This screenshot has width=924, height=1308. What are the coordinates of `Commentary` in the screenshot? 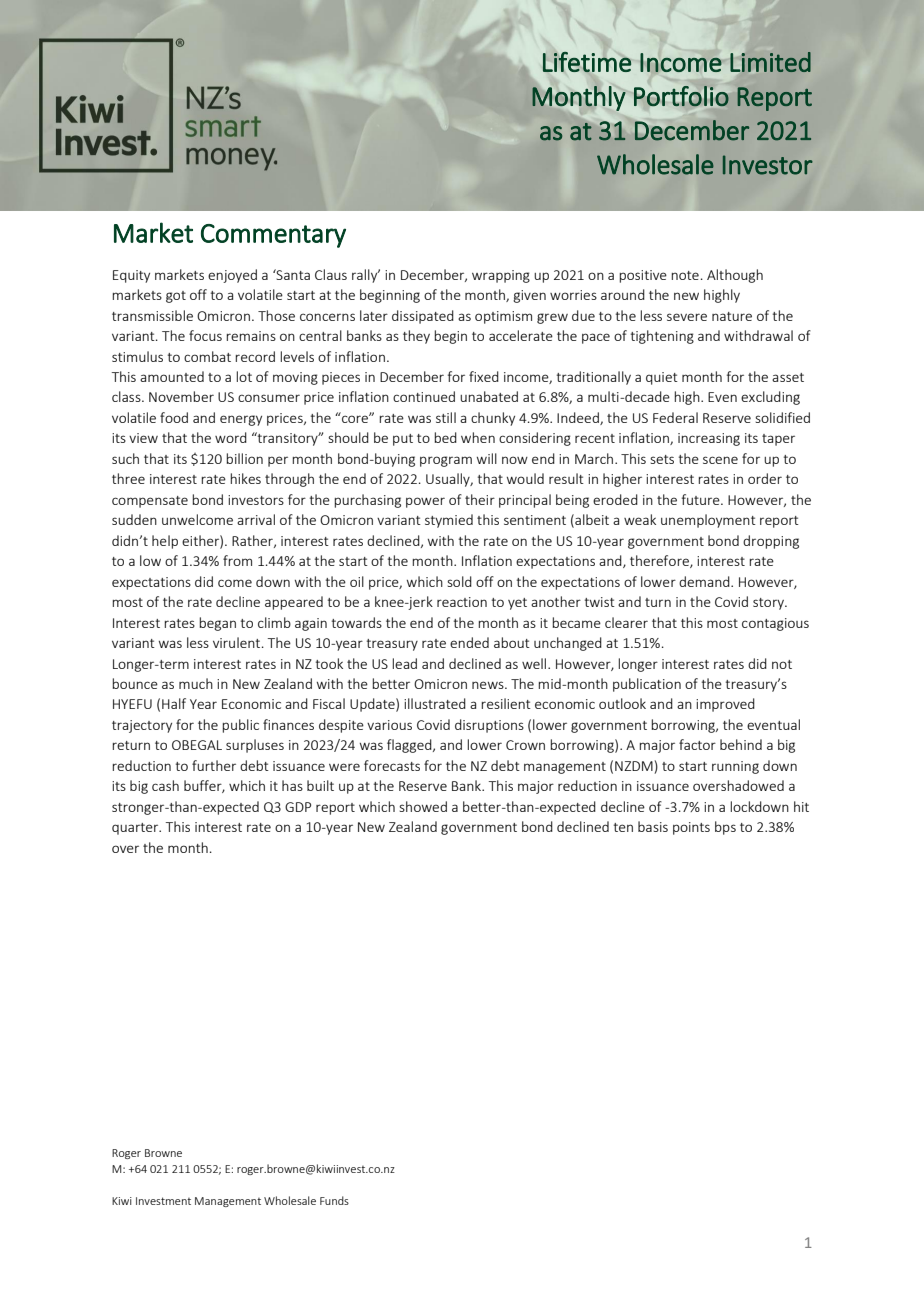 It's located at (273, 236).
